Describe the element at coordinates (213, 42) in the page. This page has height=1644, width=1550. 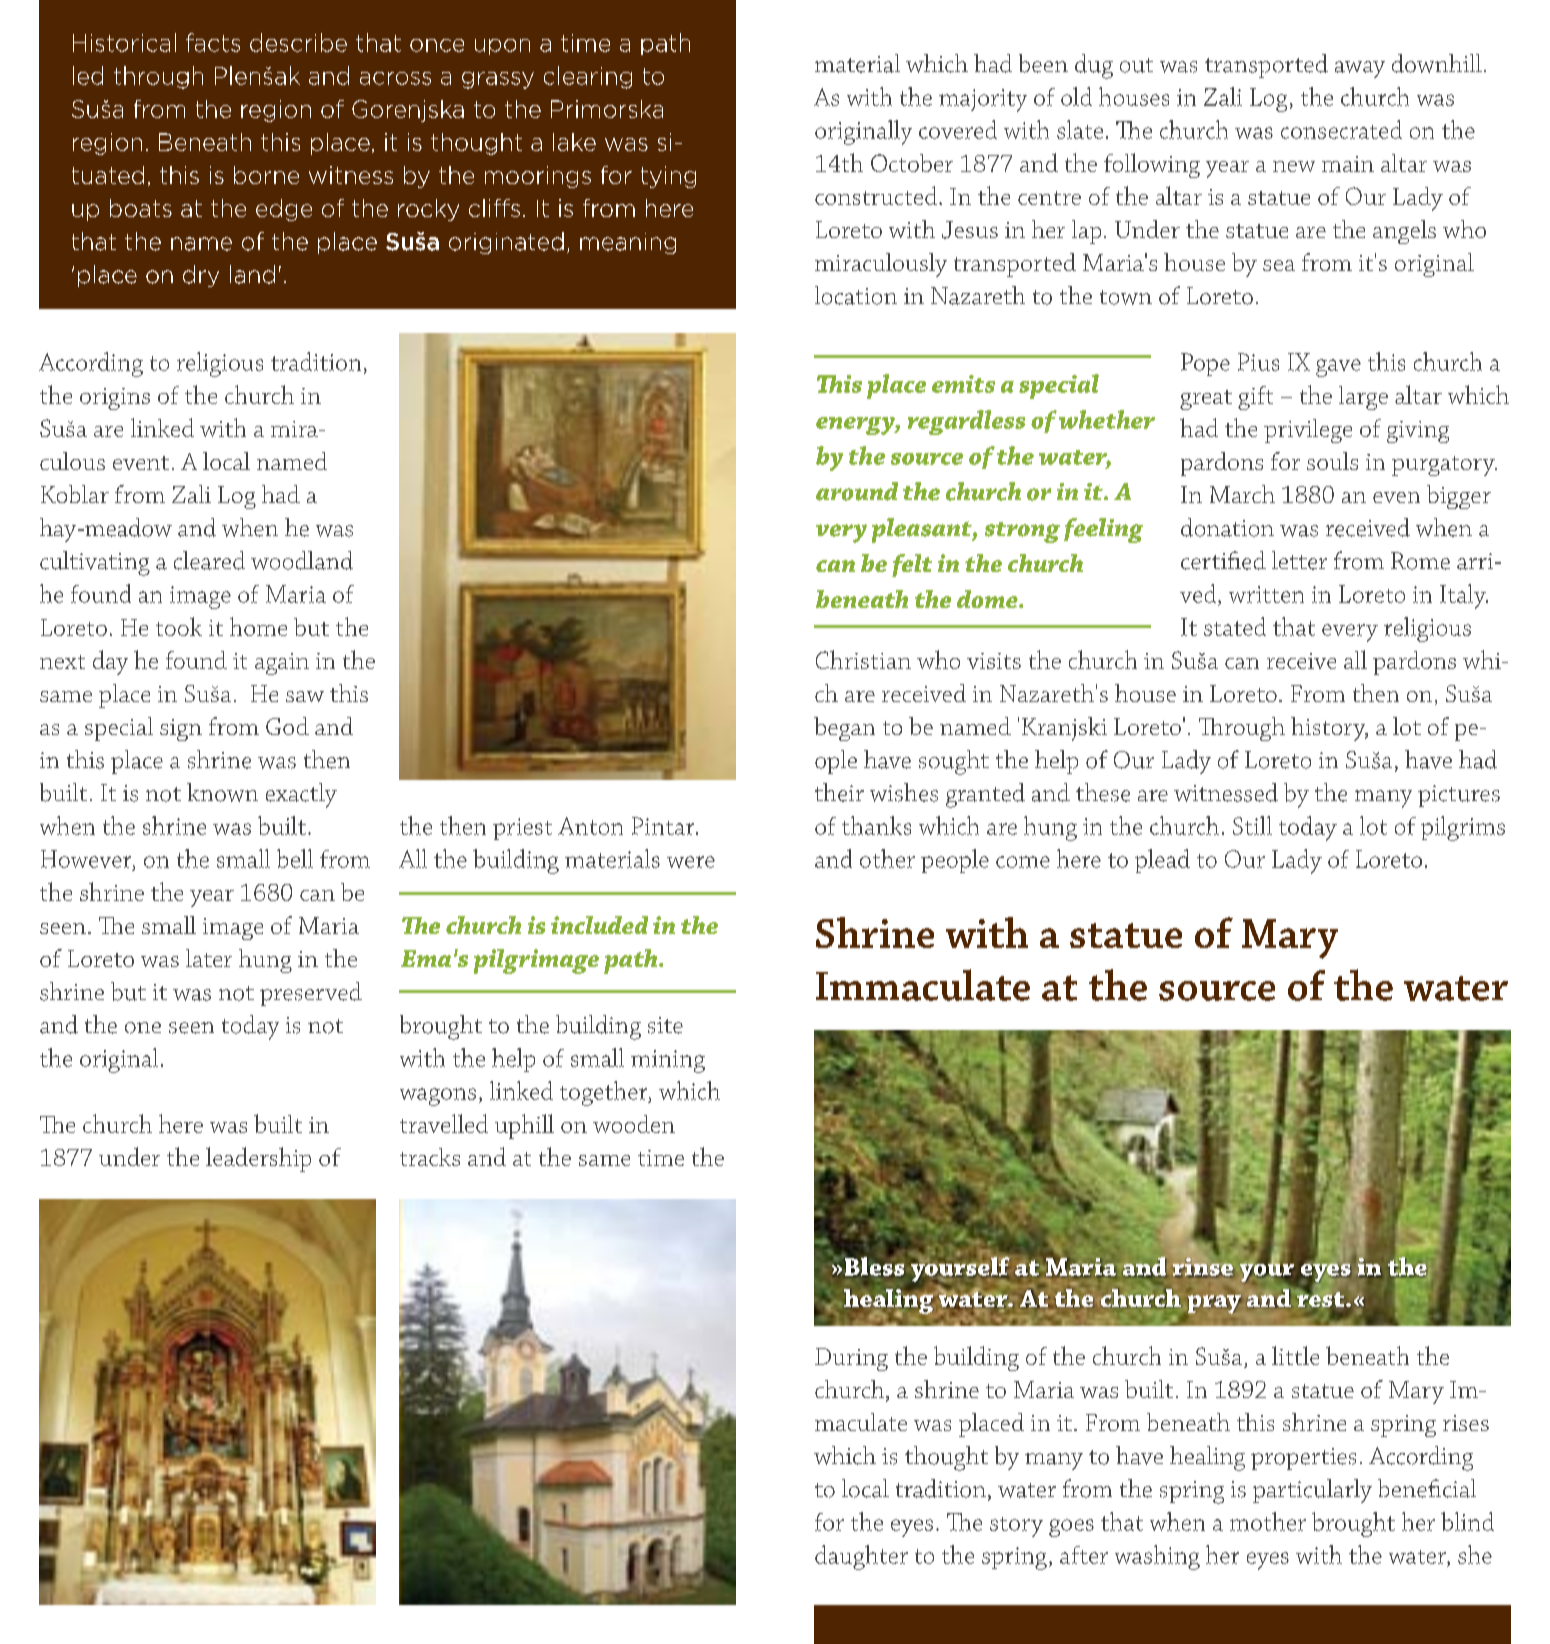
I see `facts` at that location.
